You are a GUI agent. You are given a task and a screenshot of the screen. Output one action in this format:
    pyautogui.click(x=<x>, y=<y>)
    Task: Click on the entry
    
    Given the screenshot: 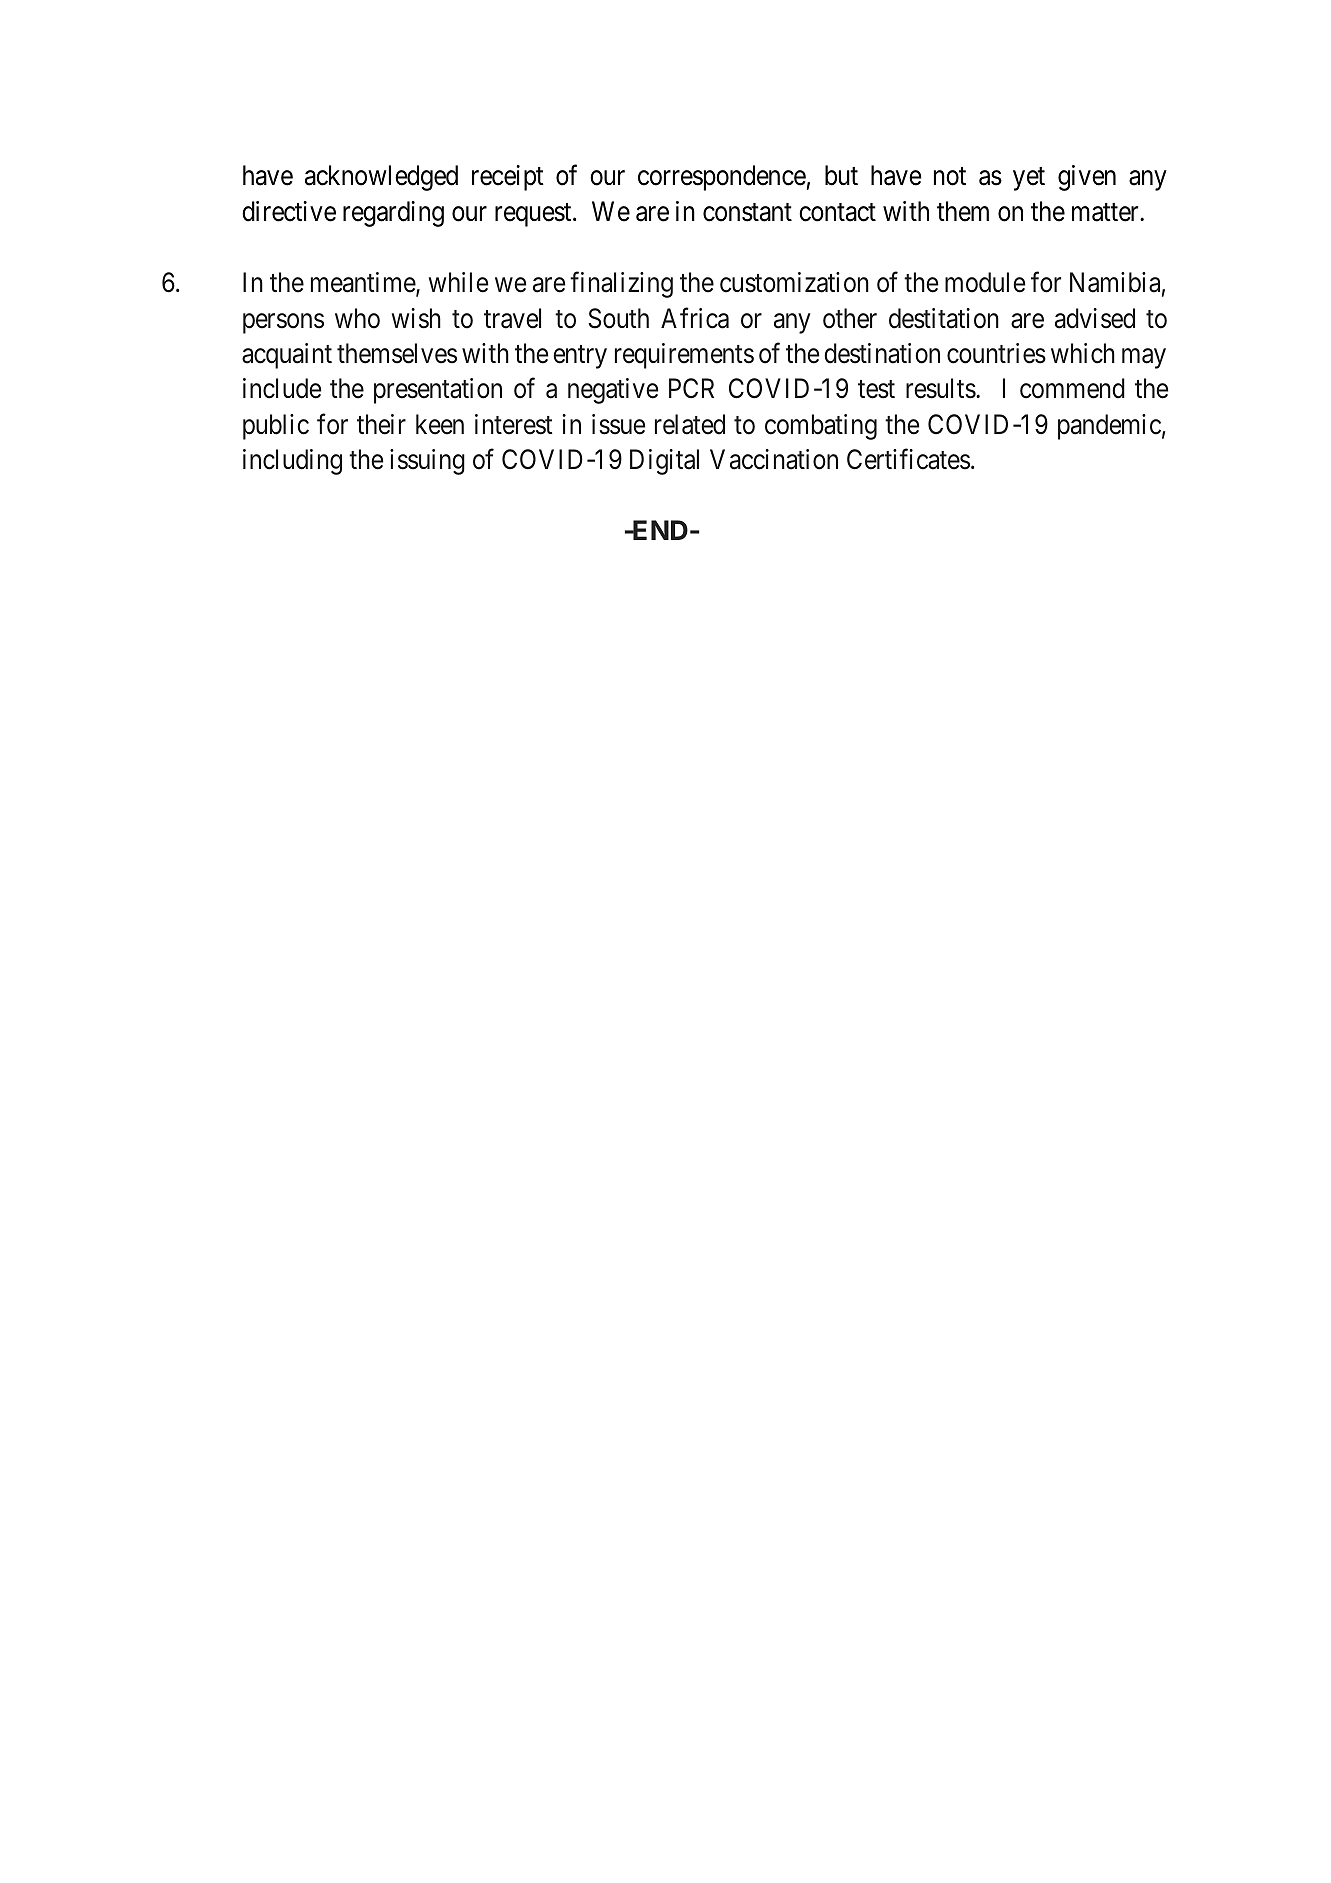 What is the action you would take?
    pyautogui.click(x=580, y=357)
